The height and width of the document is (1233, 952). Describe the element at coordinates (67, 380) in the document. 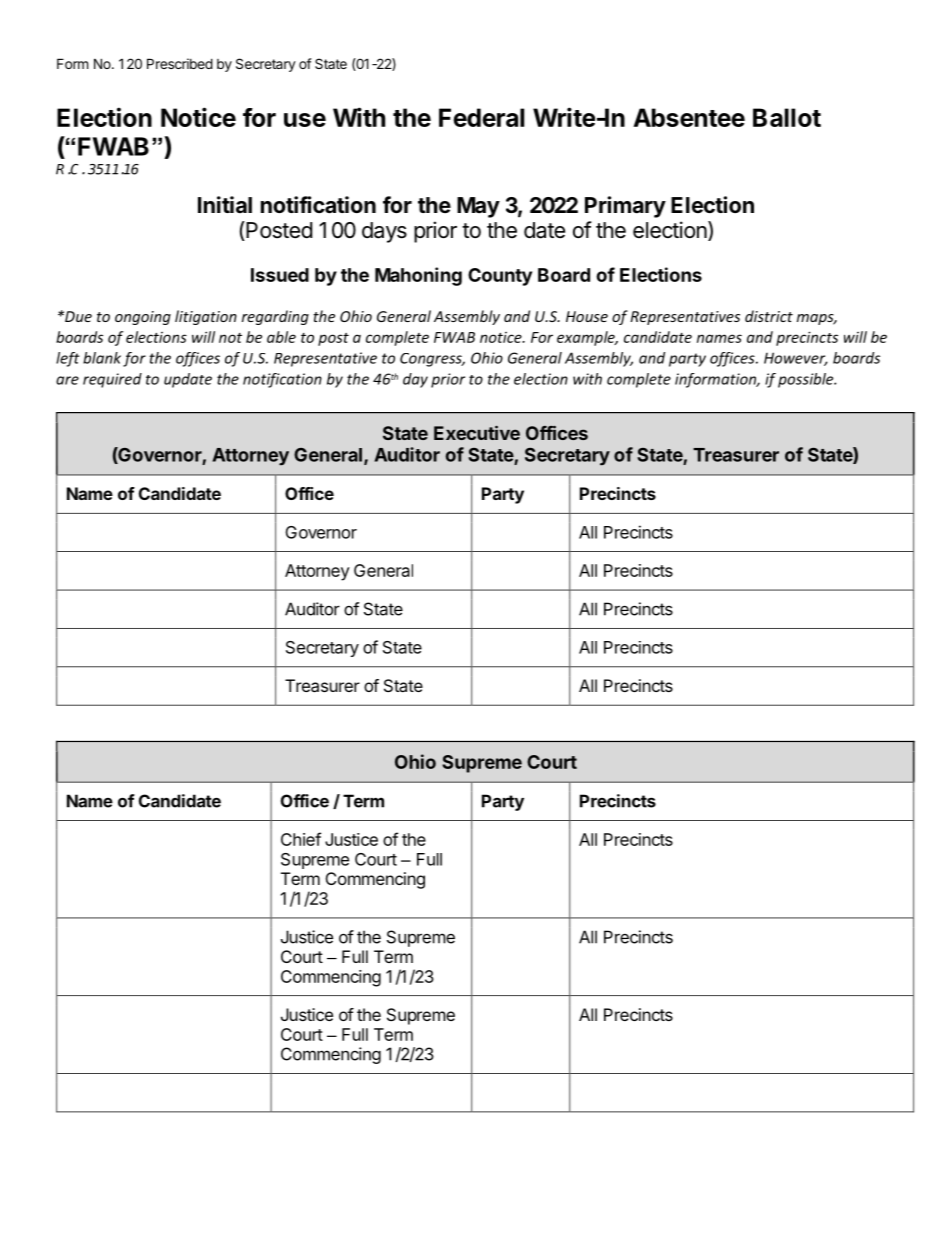

I see `are` at that location.
